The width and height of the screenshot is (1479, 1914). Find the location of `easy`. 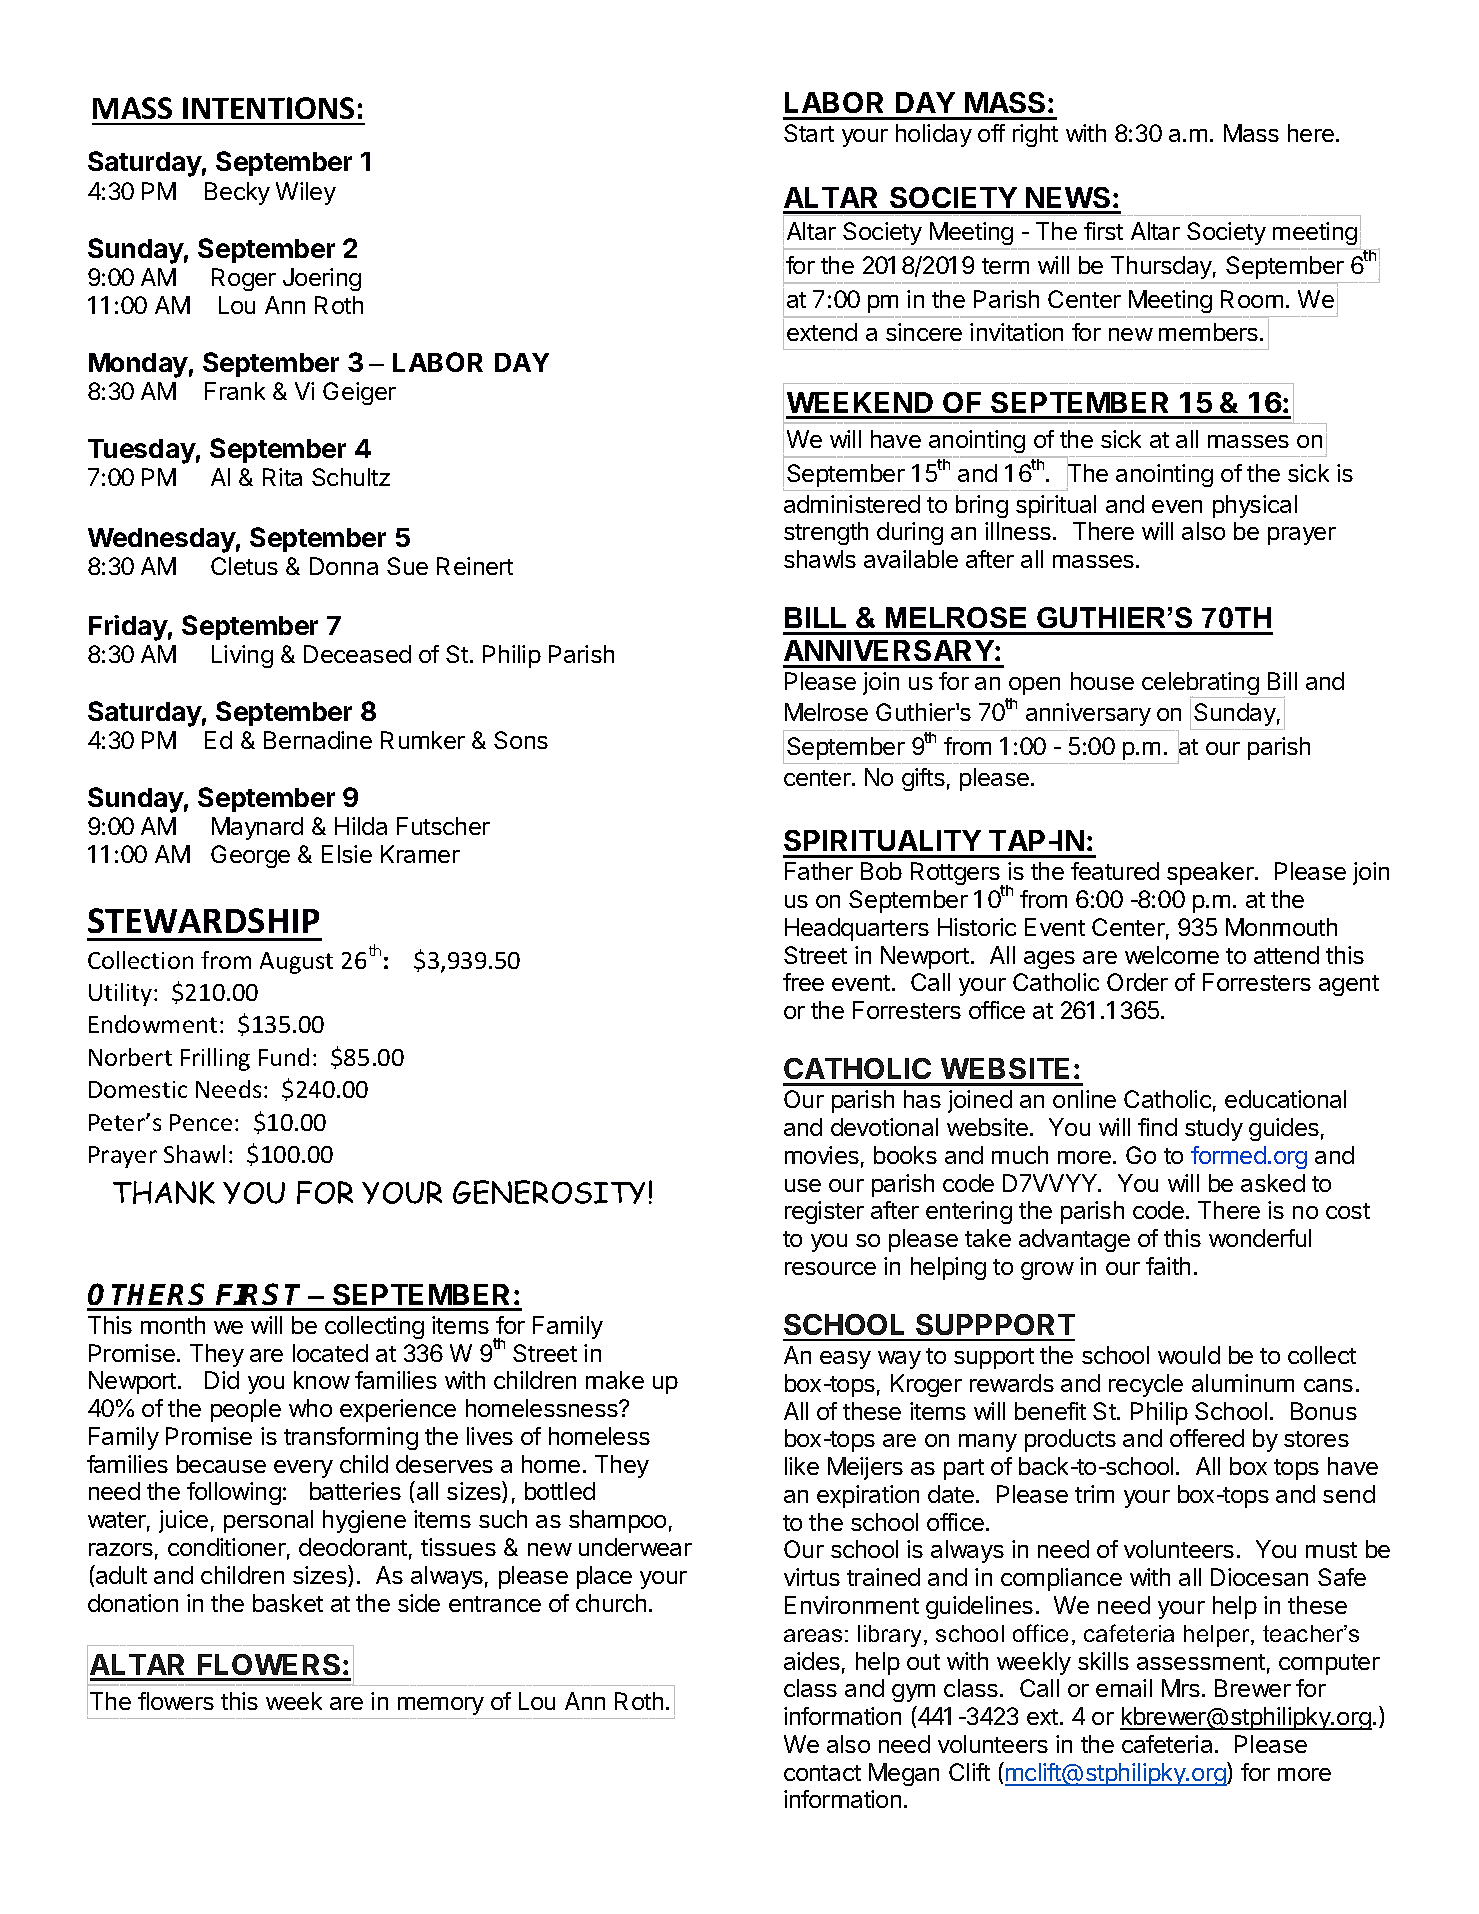

easy is located at coordinates (845, 1360).
